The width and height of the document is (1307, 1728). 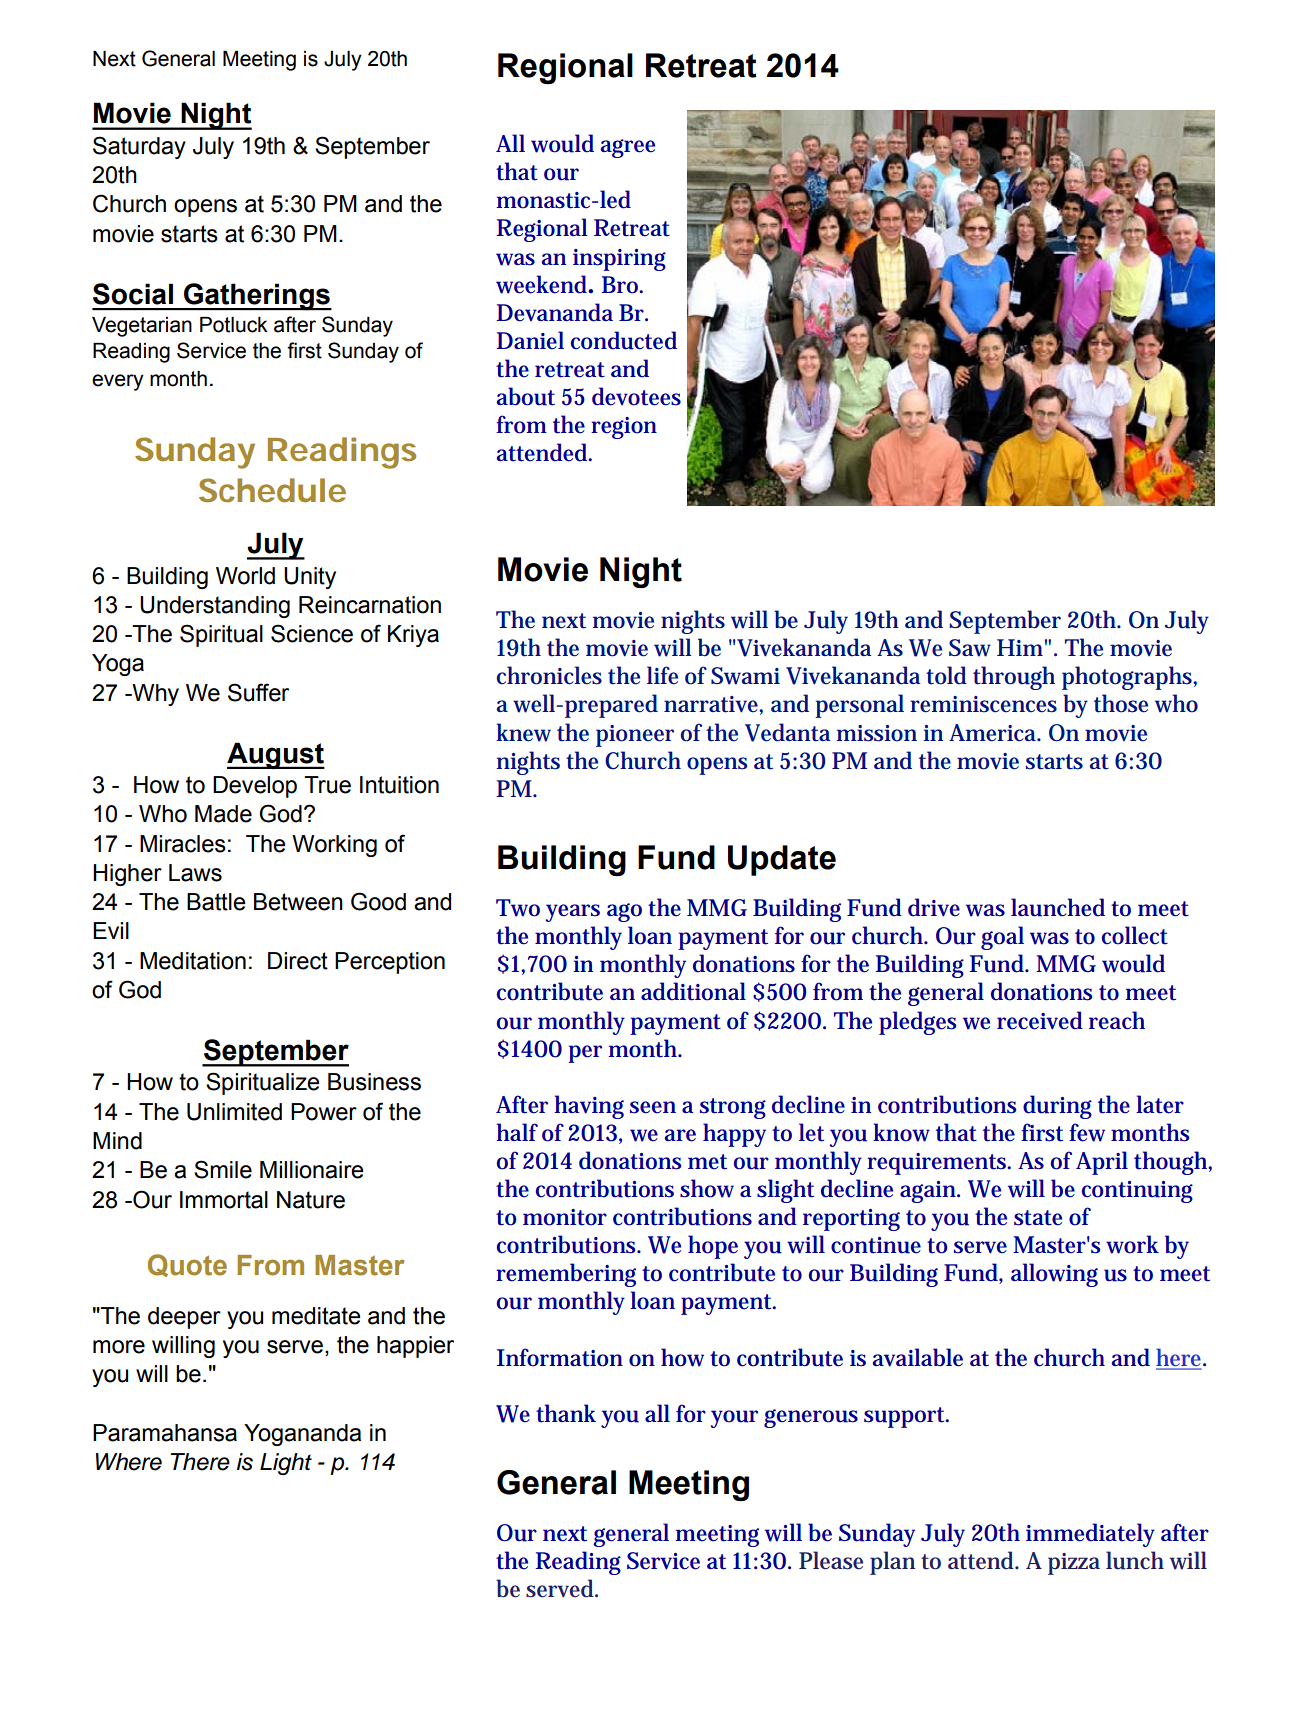 What do you see at coordinates (245, 576) in the document?
I see `World` at bounding box center [245, 576].
